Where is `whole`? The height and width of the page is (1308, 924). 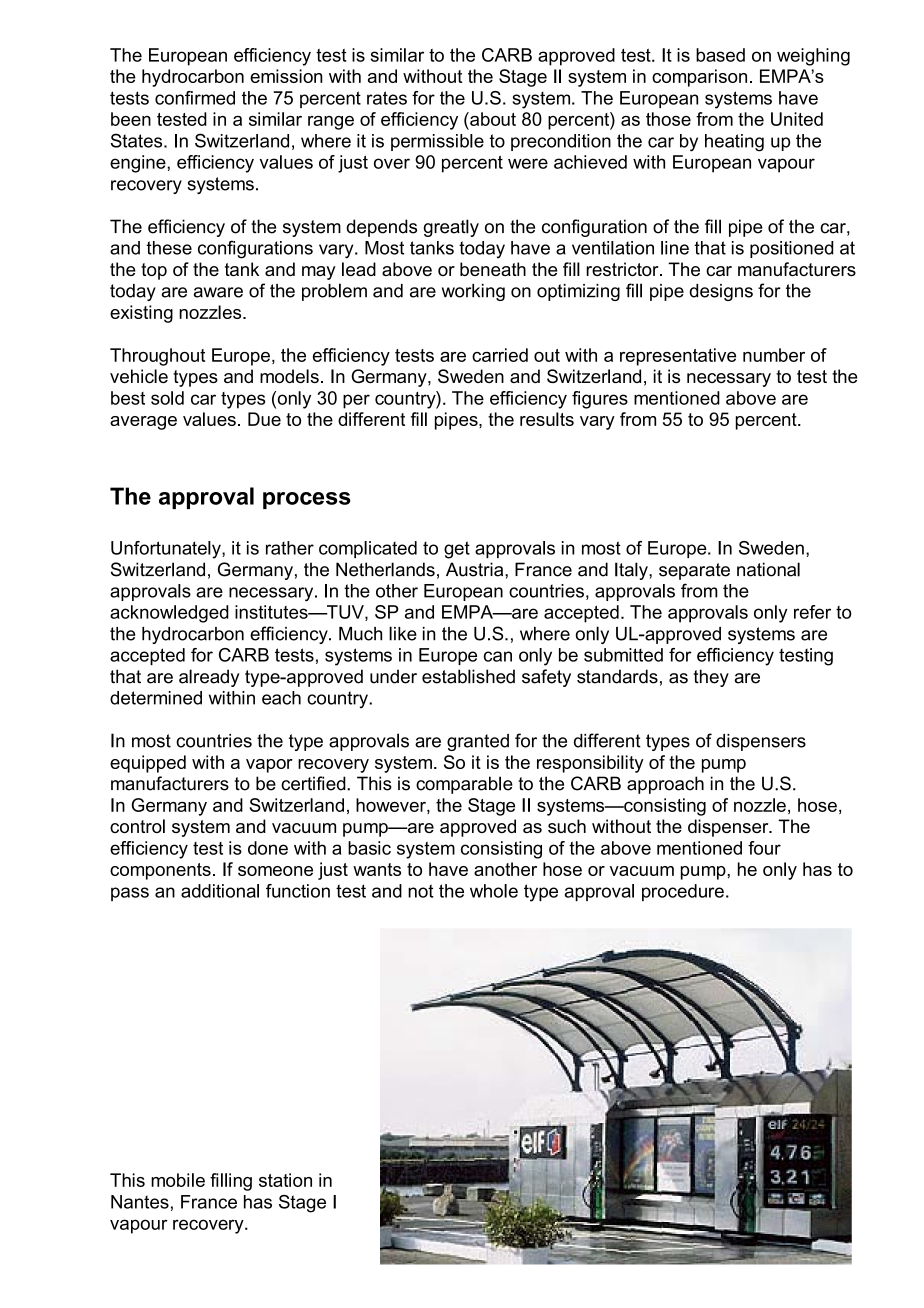
whole is located at coordinates (494, 891).
